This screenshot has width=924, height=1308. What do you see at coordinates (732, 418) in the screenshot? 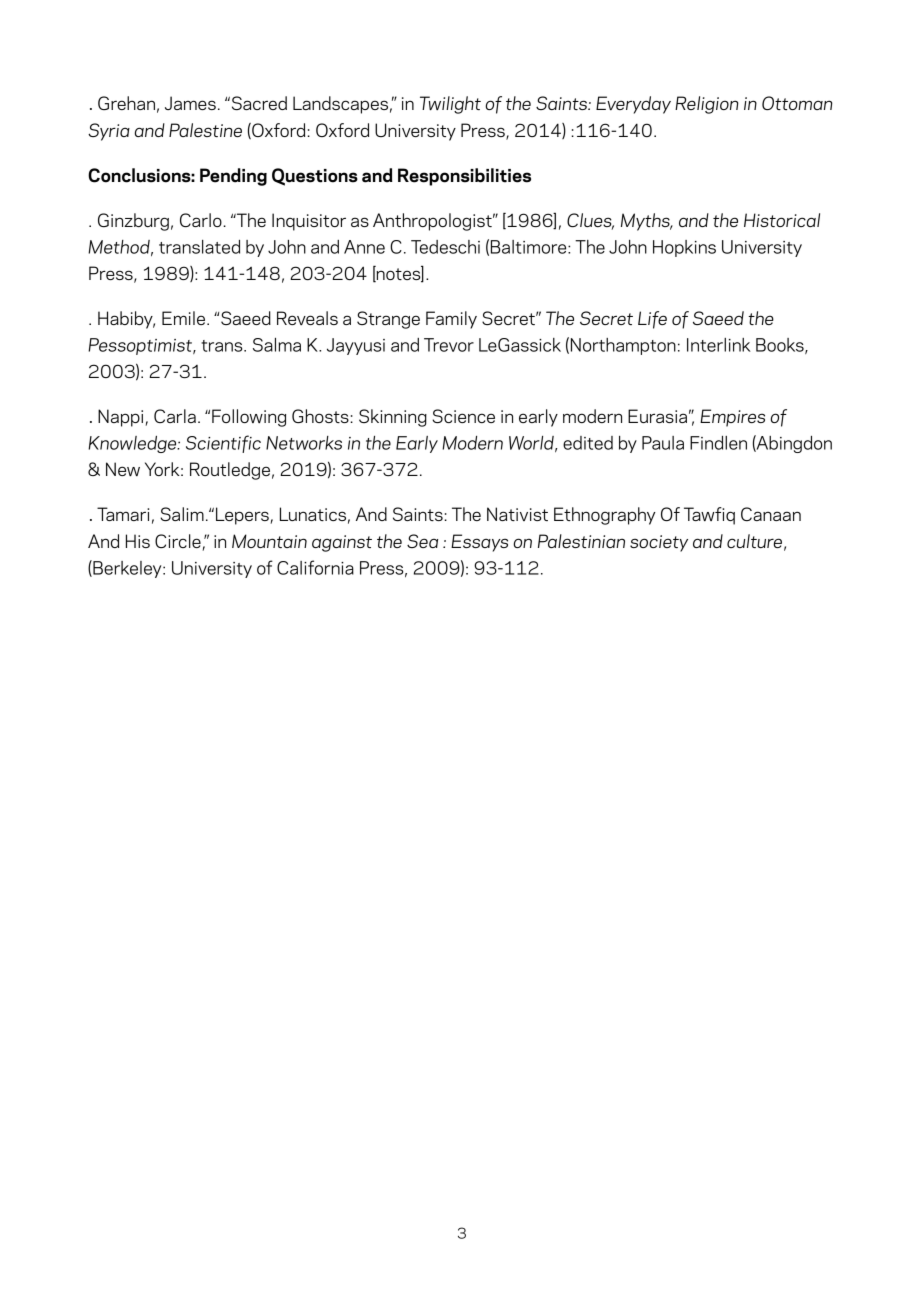
I see `Empires` at bounding box center [732, 418].
